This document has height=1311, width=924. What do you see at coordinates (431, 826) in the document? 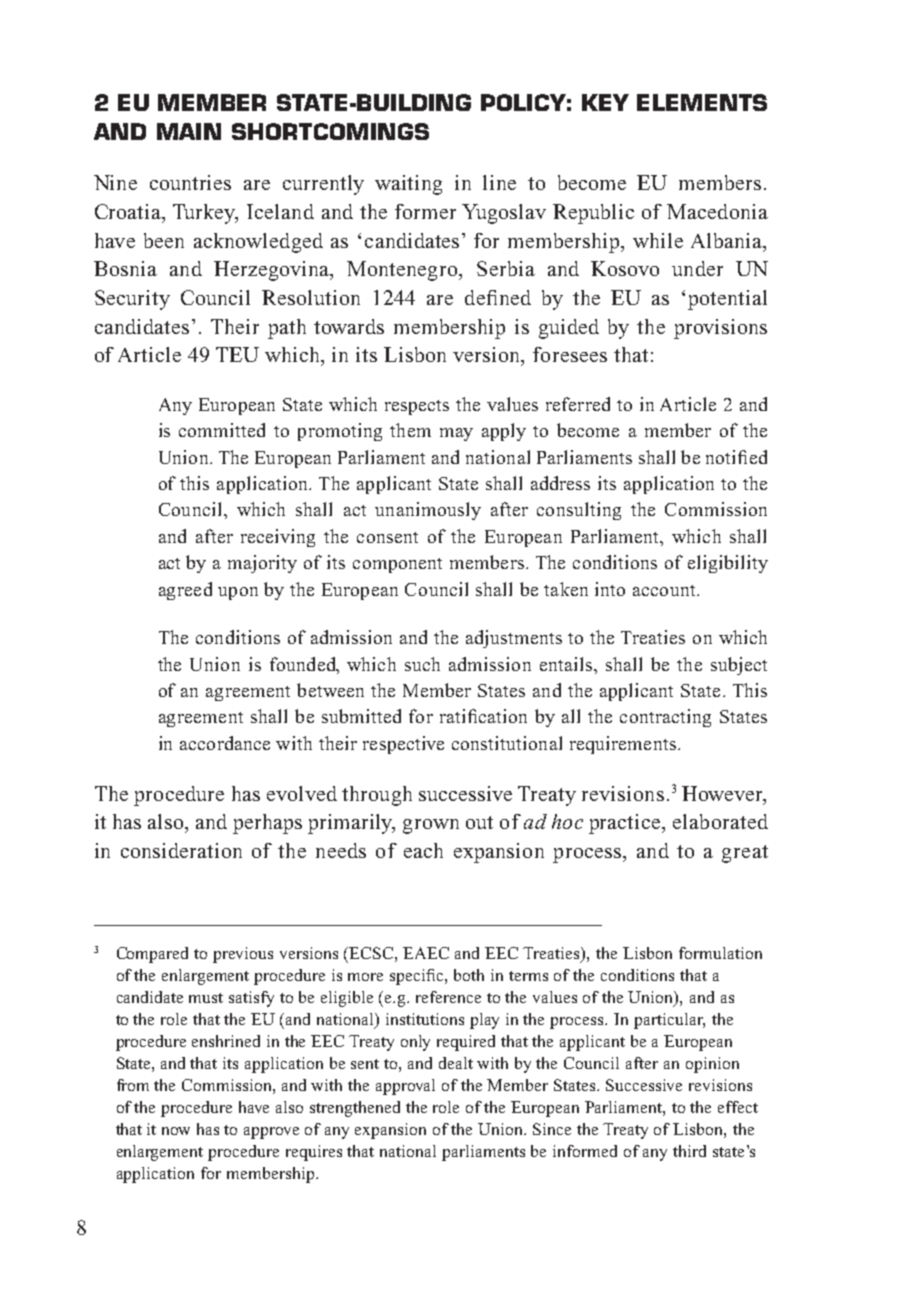
I see `grown` at bounding box center [431, 826].
